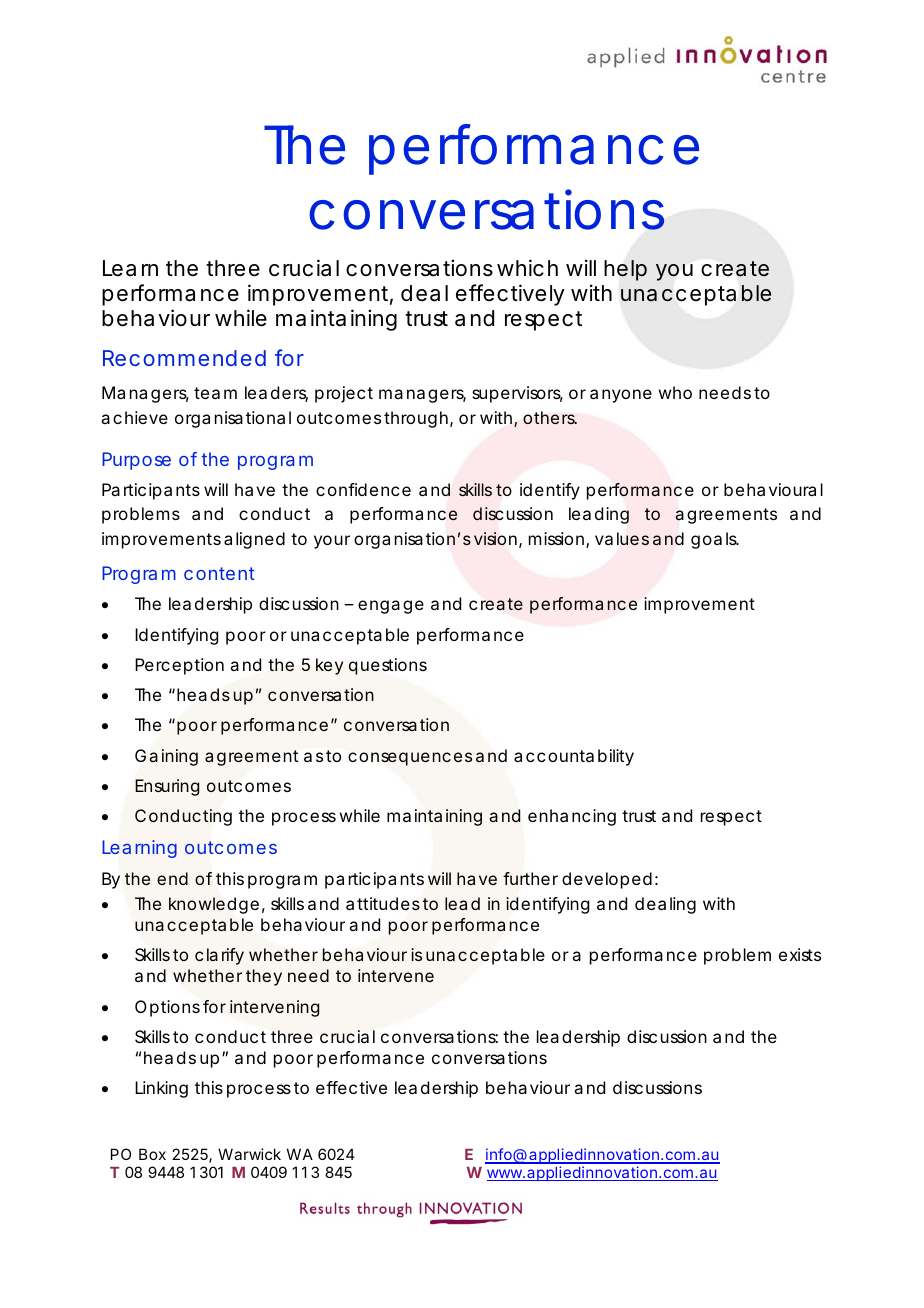 This image has height=1308, width=924. What do you see at coordinates (219, 956) in the image?
I see `clarify` at bounding box center [219, 956].
